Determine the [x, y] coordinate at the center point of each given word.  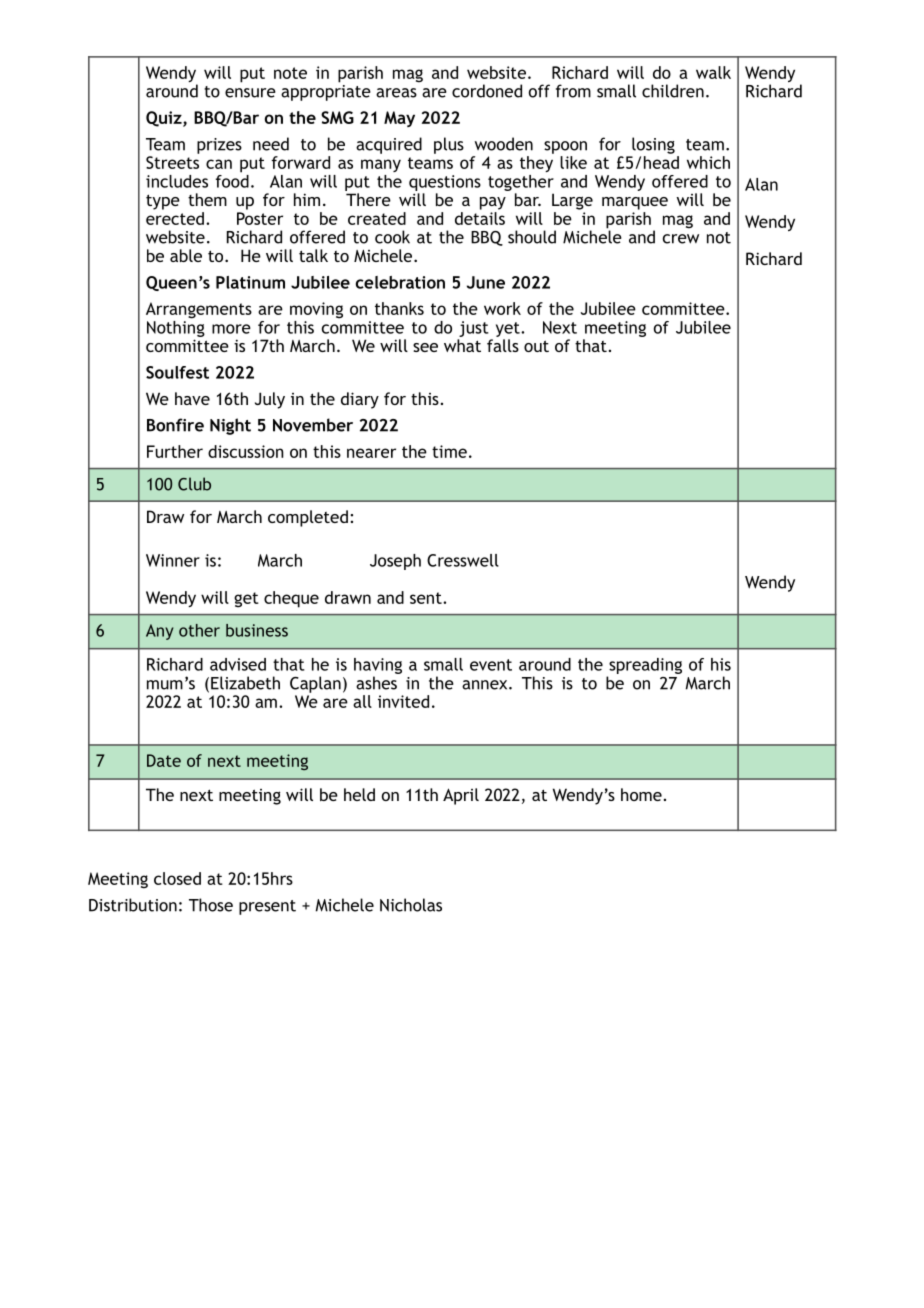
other [199, 630]
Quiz [165, 119]
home [641, 794]
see [425, 347]
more [231, 329]
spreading [645, 666]
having [378, 666]
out [536, 346]
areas [396, 93]
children [673, 91]
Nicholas [411, 905]
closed [177, 878]
